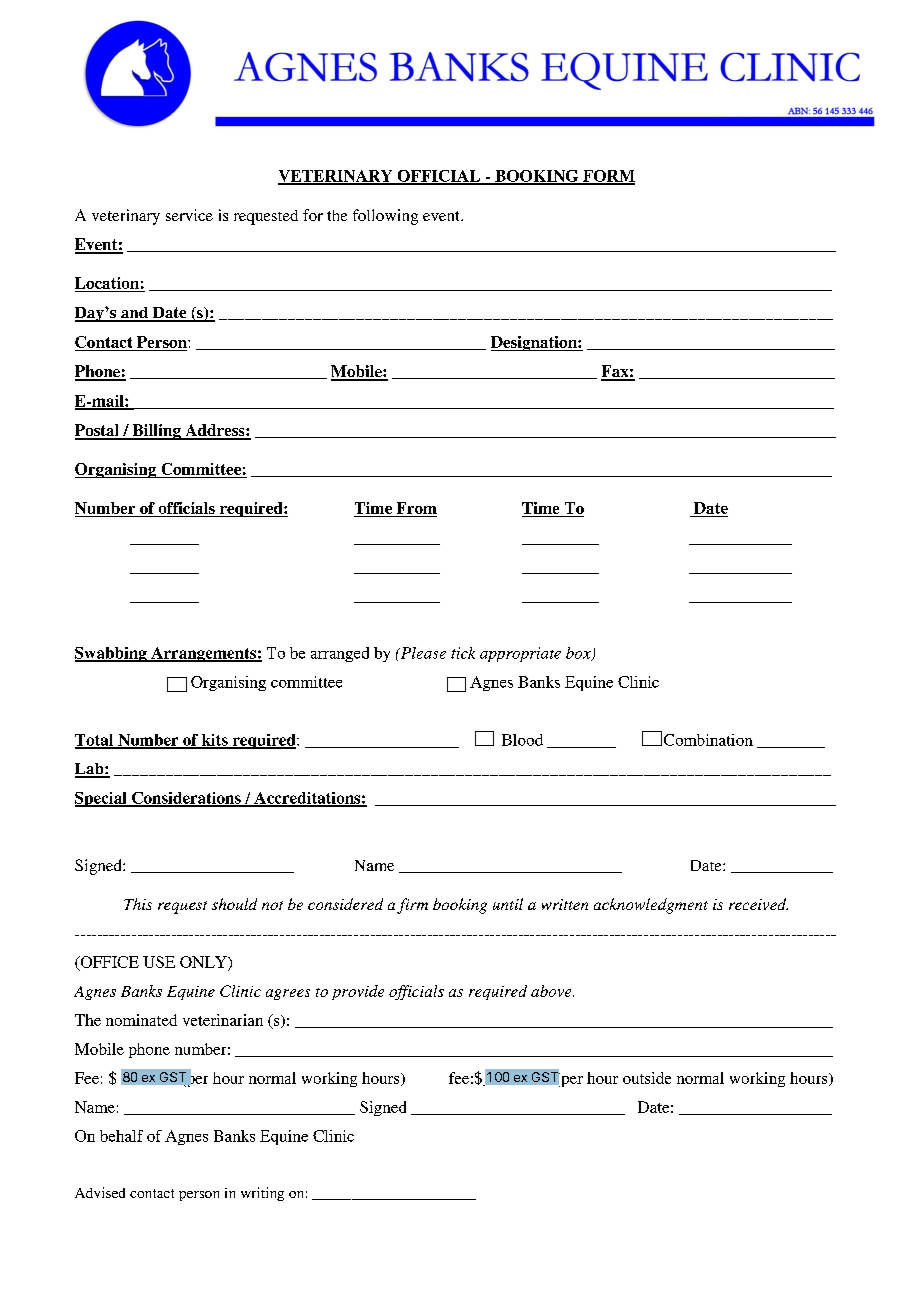  Describe the element at coordinates (651, 906) in the page. I see `acknowledgment` at that location.
